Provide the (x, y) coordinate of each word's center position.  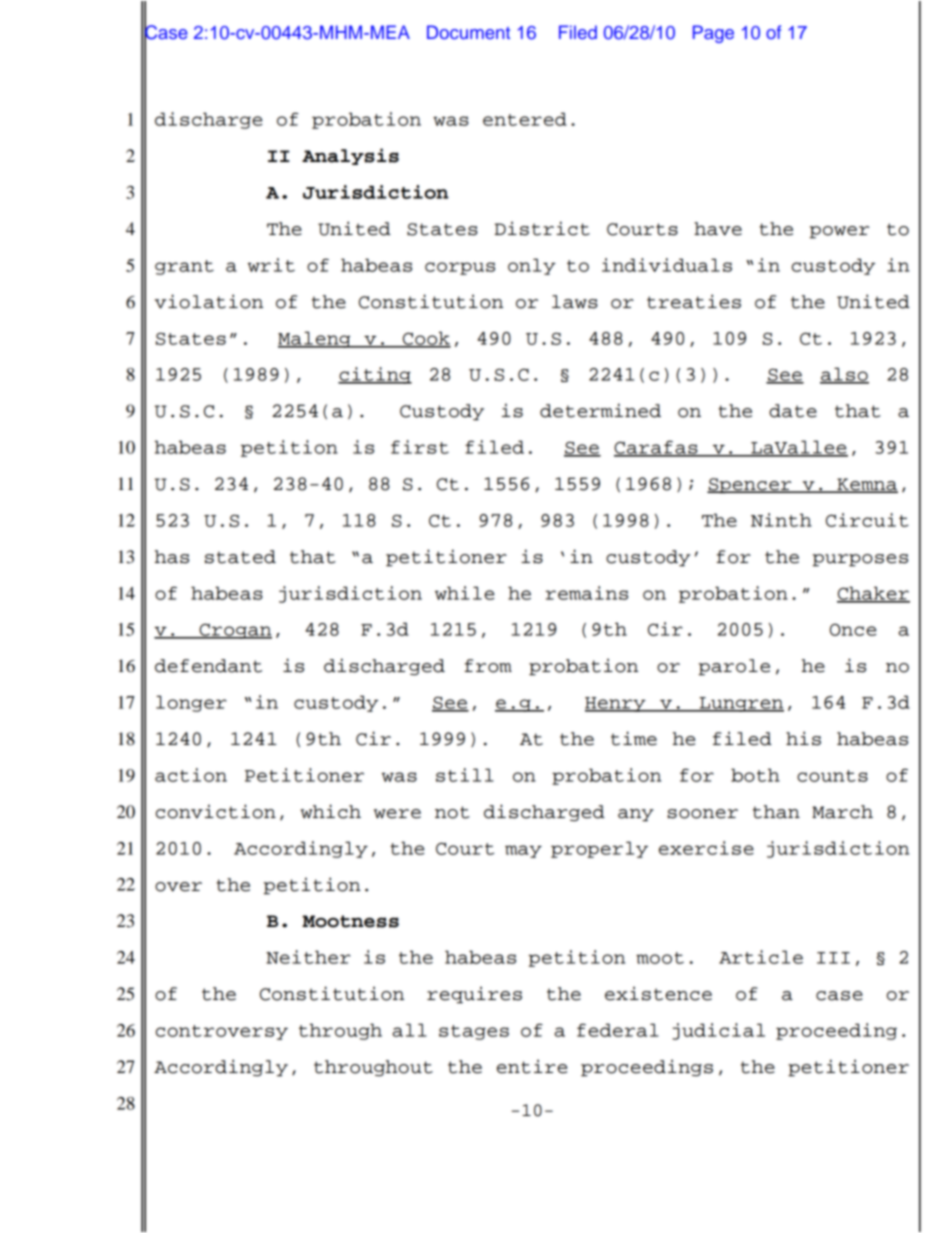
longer (191, 703)
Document (468, 32)
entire (532, 1066)
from (488, 666)
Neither (308, 957)
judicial (718, 1031)
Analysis (350, 156)
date (793, 411)
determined (600, 410)
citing (375, 375)
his (803, 738)
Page (713, 34)
